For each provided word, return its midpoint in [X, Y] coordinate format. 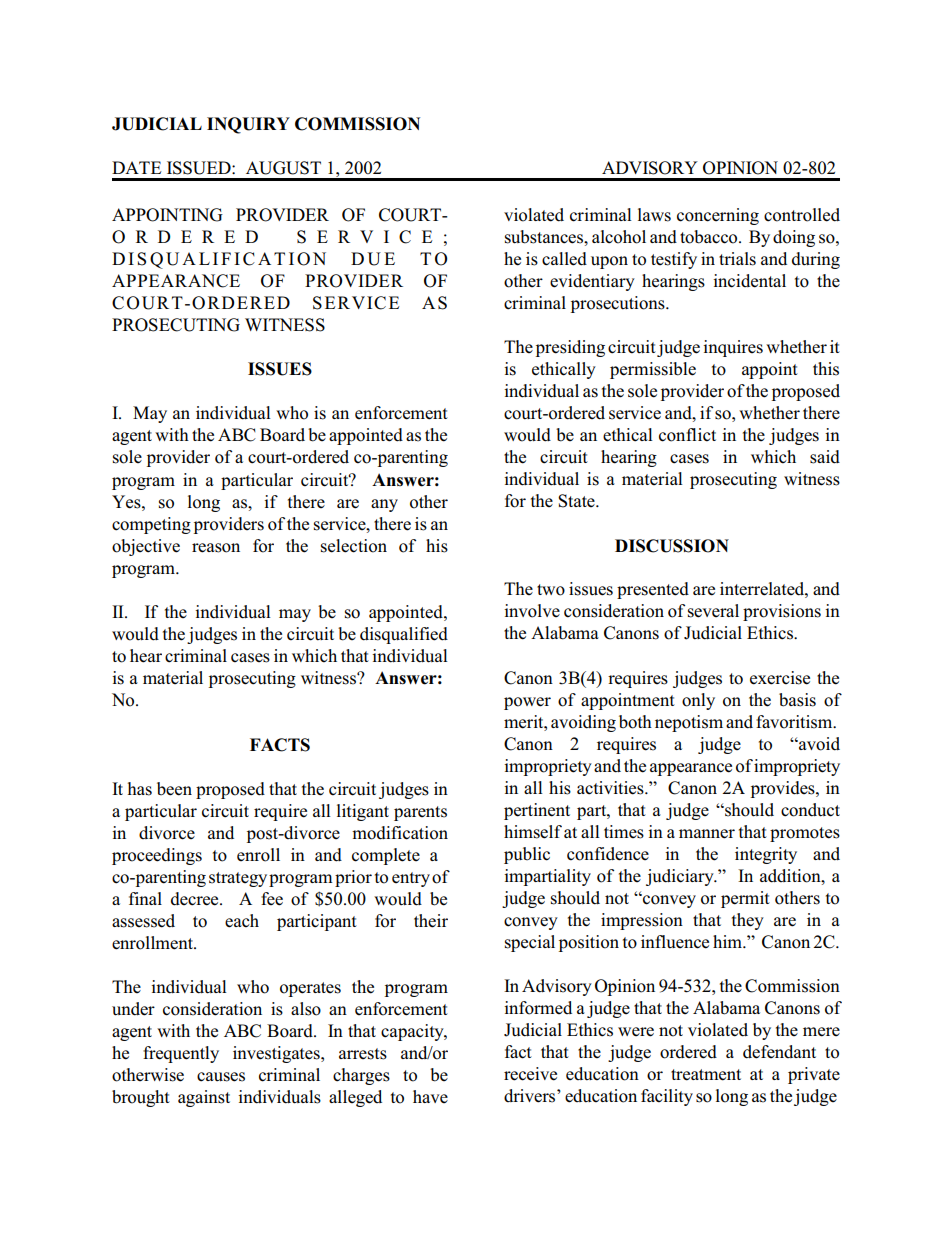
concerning [718, 216]
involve [532, 611]
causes [221, 1077]
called [564, 259]
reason [216, 548]
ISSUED [200, 168]
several [713, 611]
